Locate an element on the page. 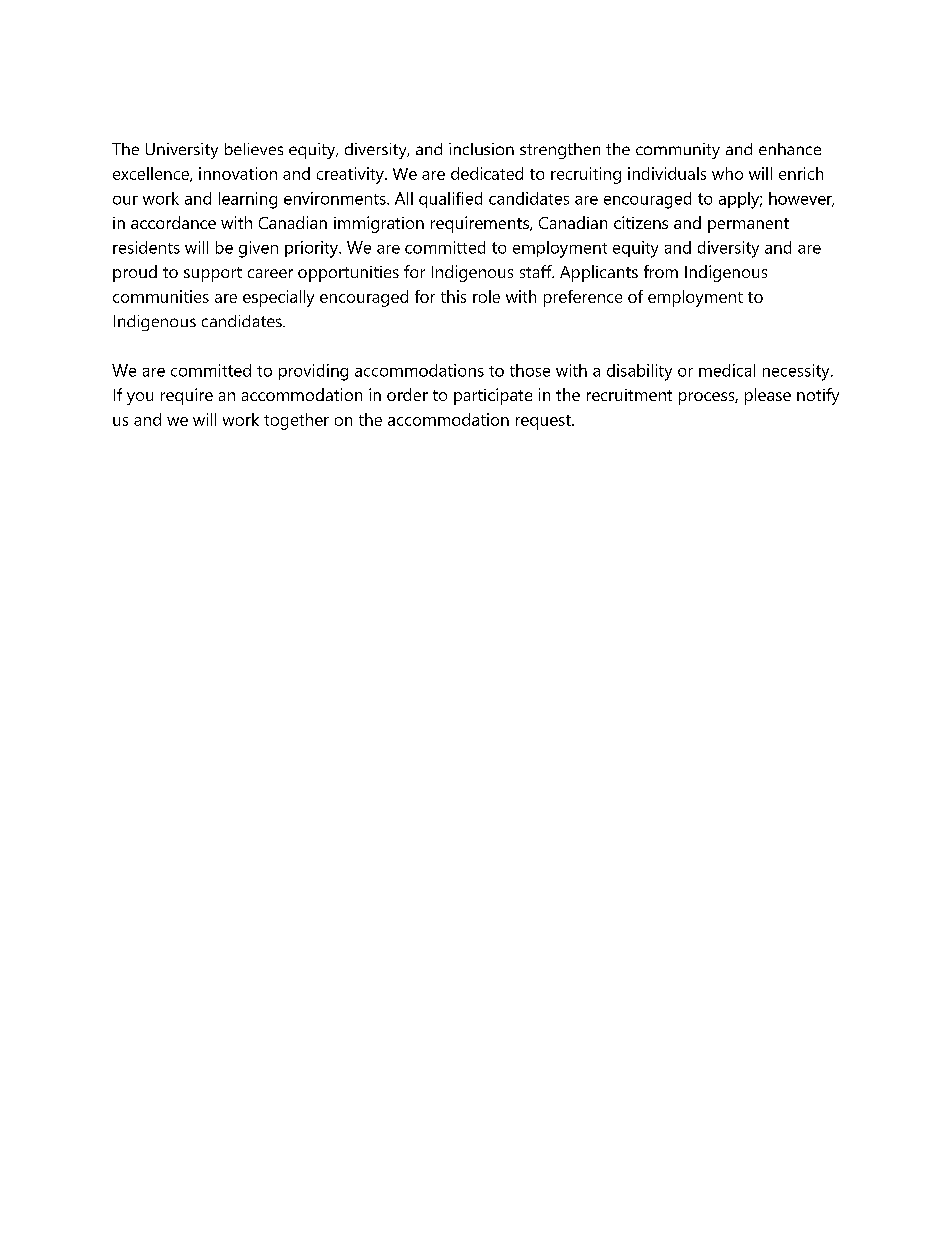 The image size is (952, 1233). request is located at coordinates (544, 422).
